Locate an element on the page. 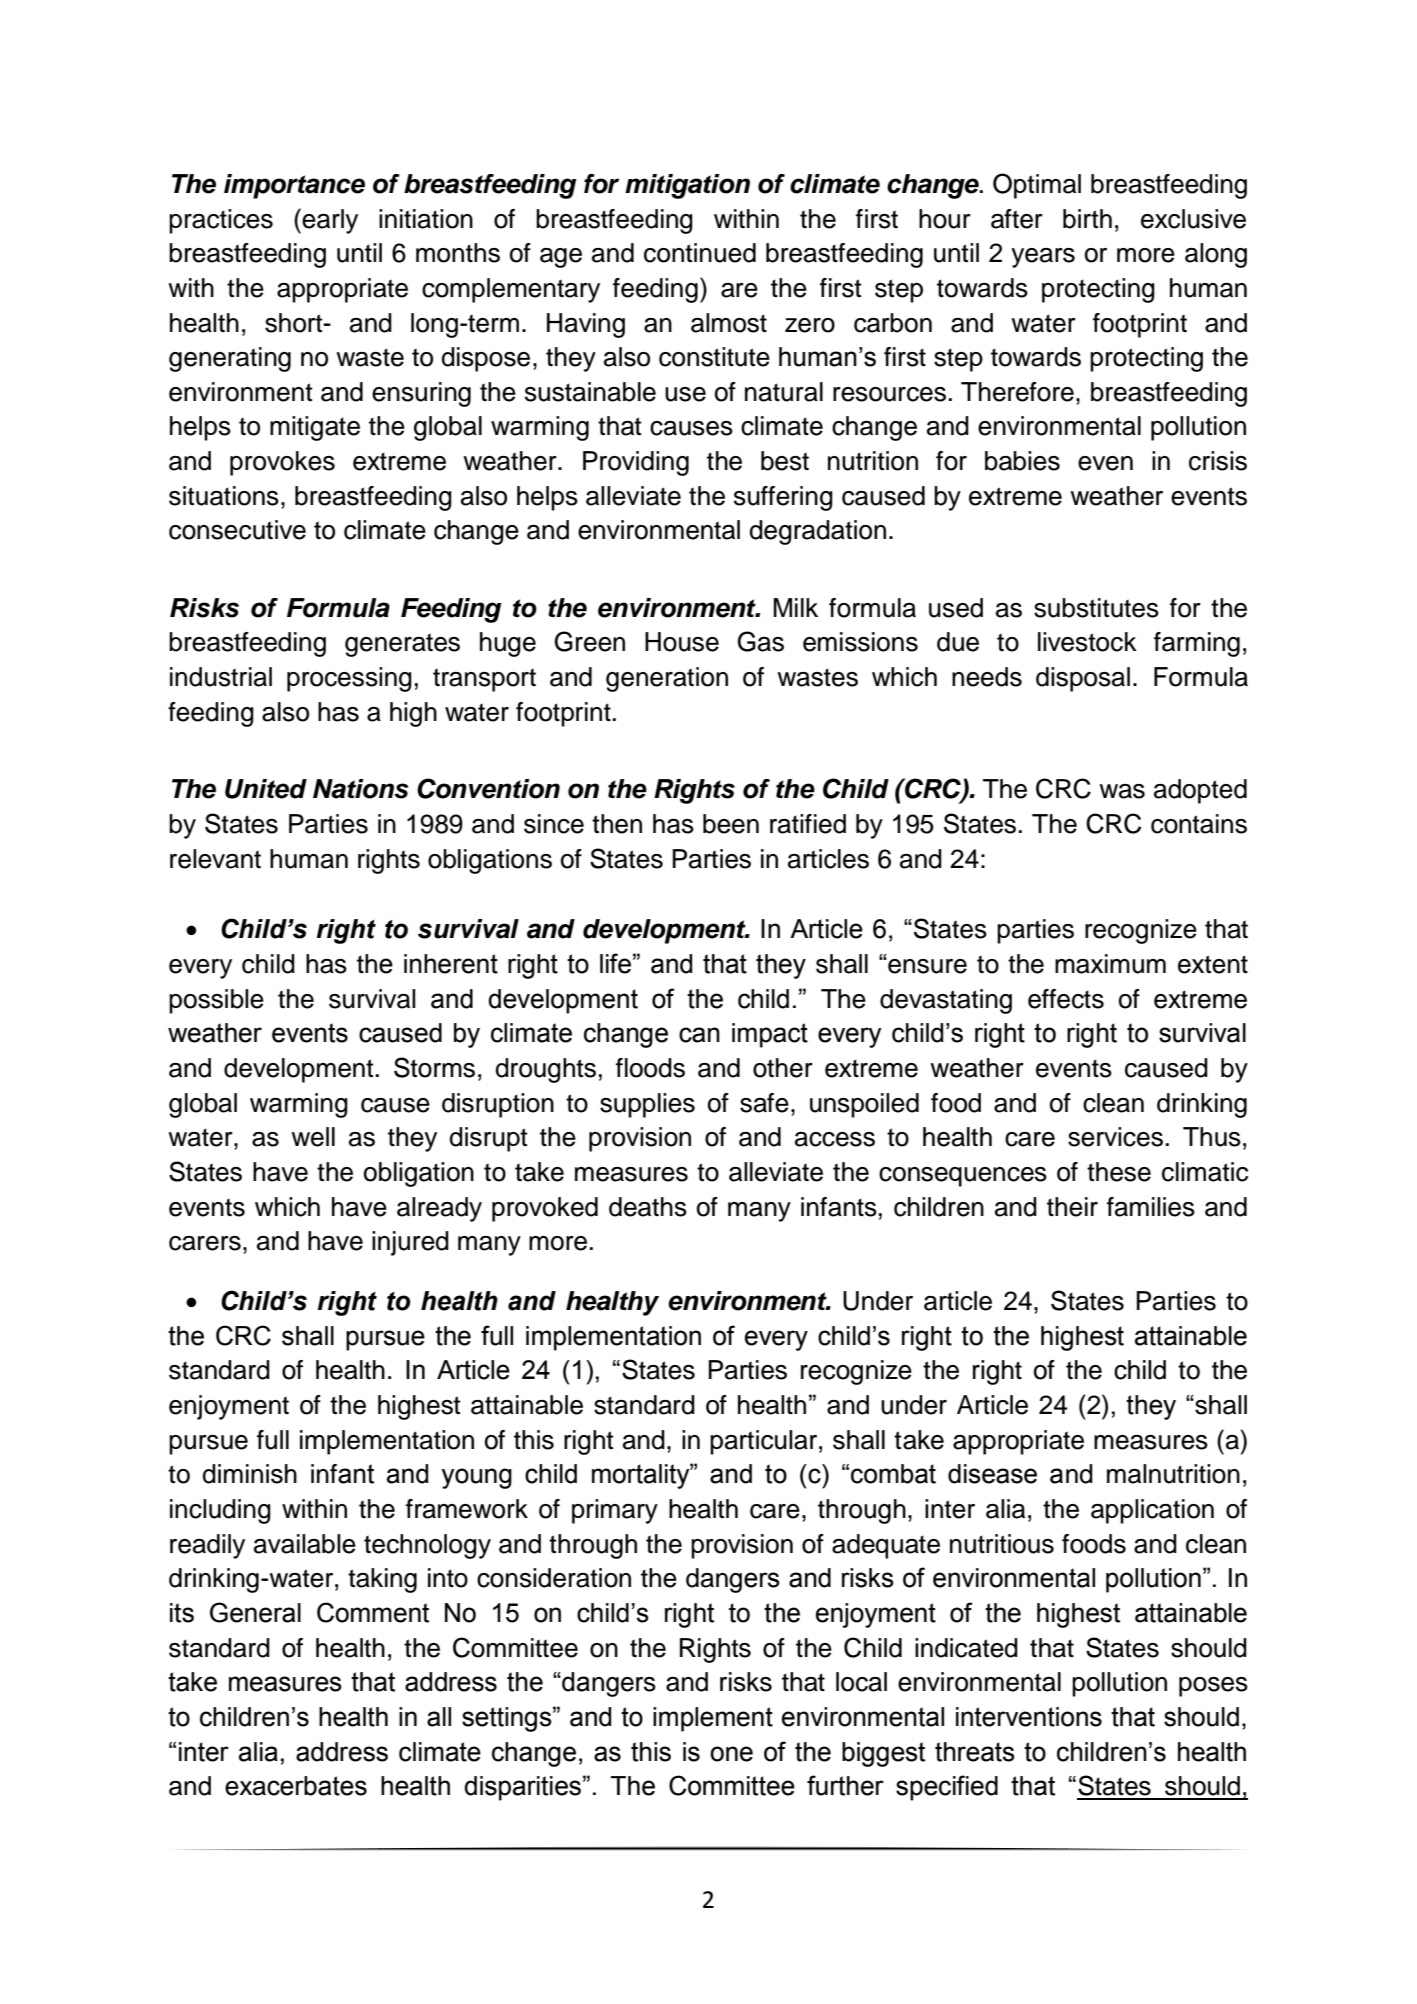  threats is located at coordinates (975, 1752).
